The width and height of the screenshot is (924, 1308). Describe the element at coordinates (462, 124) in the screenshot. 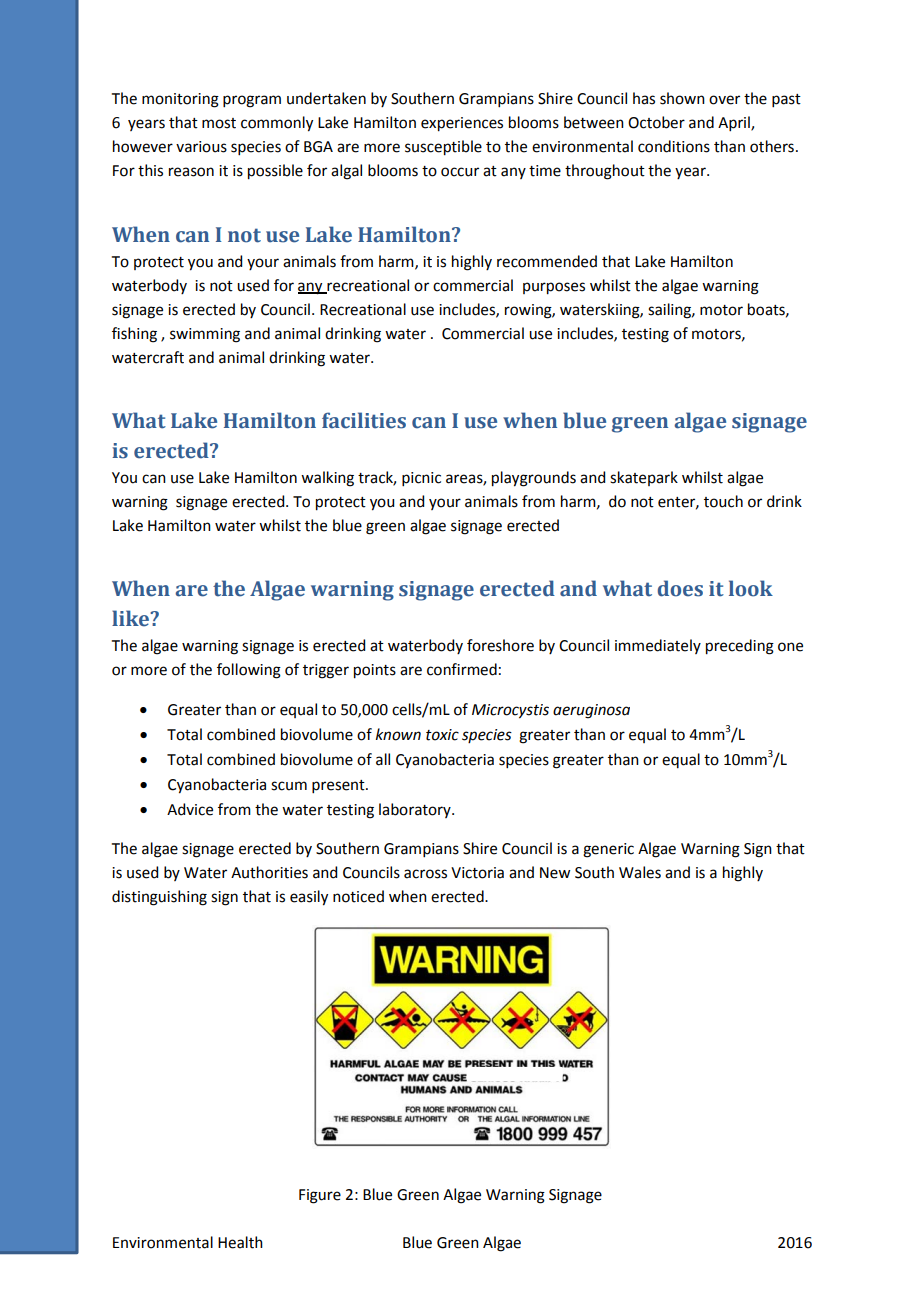

I see `experiences` at that location.
